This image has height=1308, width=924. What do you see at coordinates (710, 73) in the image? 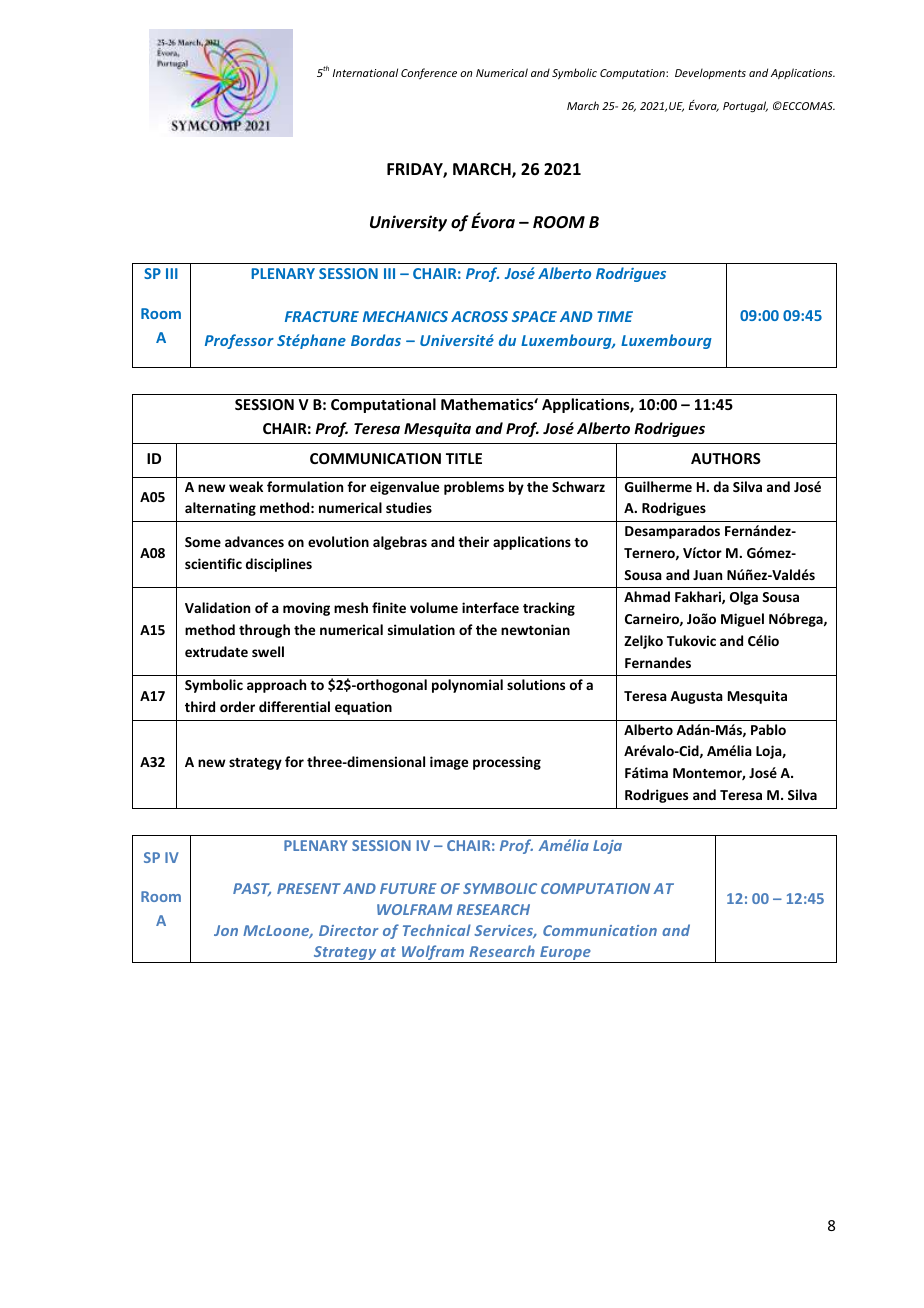
I see `Developments` at bounding box center [710, 73].
